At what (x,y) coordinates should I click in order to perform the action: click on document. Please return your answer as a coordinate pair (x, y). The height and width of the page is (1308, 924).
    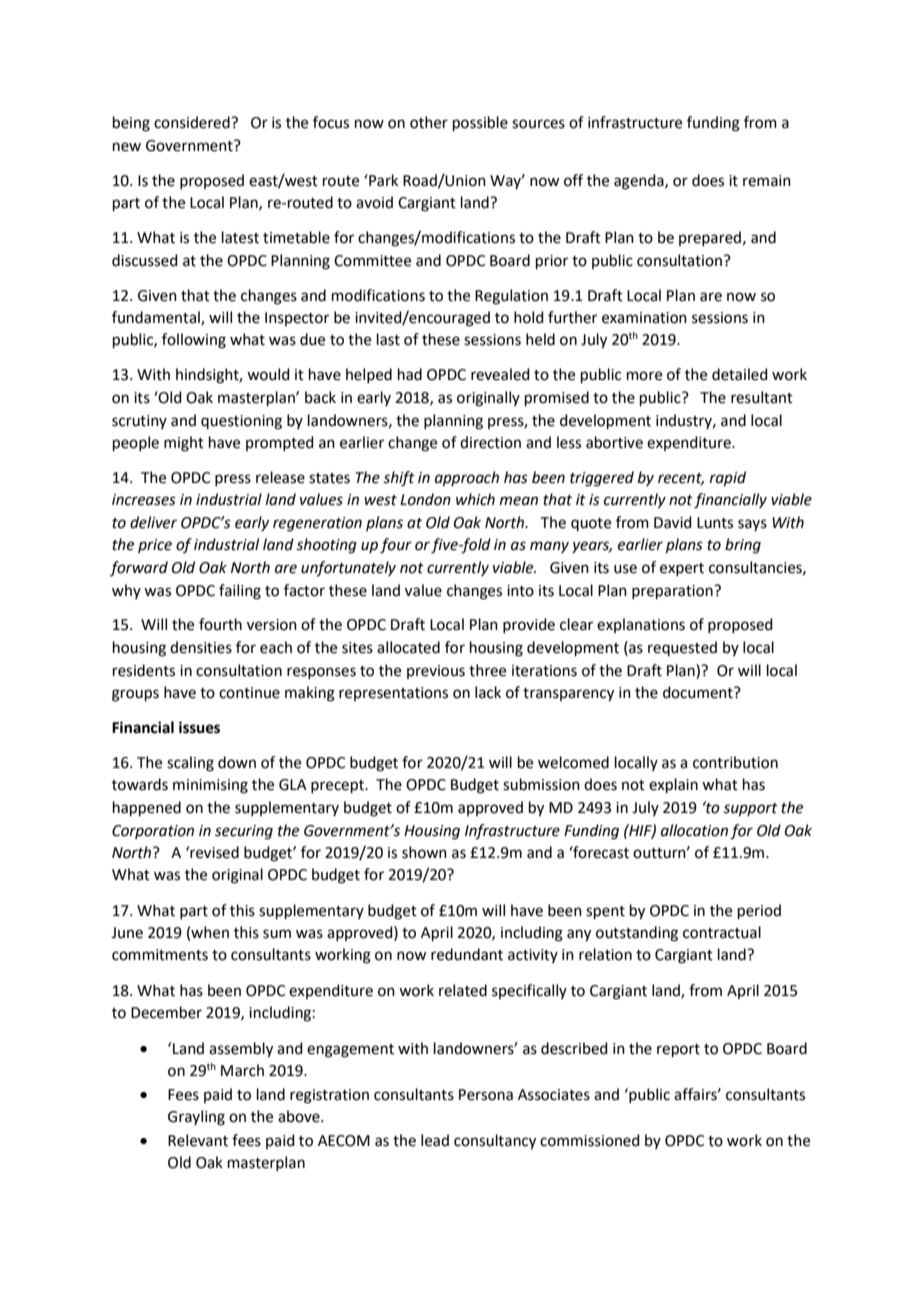
    Looking at the image, I should click on (699, 692).
